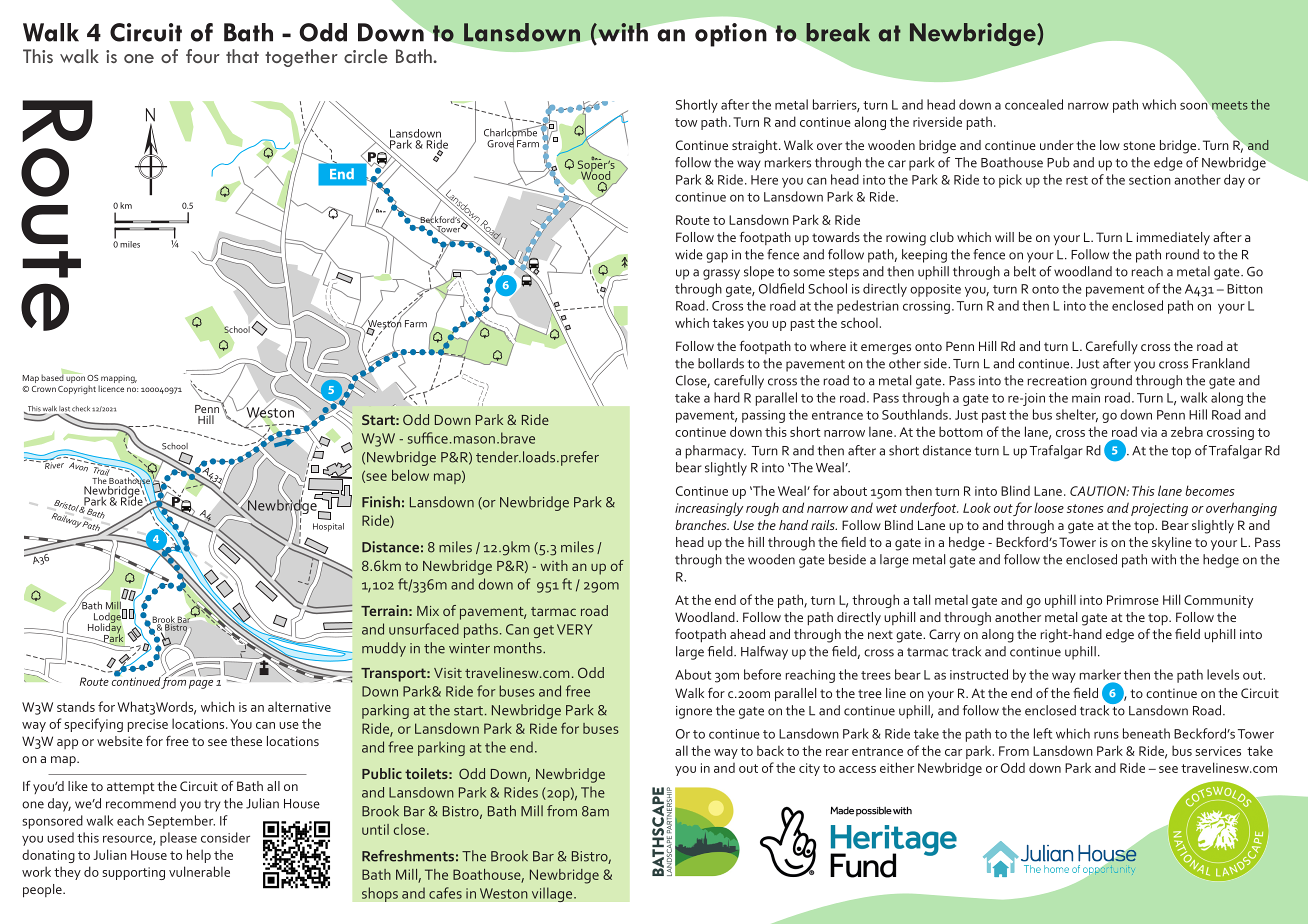 The width and height of the screenshot is (1308, 924). Describe the element at coordinates (199, 871) in the screenshot. I see `vulnerable` at that location.
